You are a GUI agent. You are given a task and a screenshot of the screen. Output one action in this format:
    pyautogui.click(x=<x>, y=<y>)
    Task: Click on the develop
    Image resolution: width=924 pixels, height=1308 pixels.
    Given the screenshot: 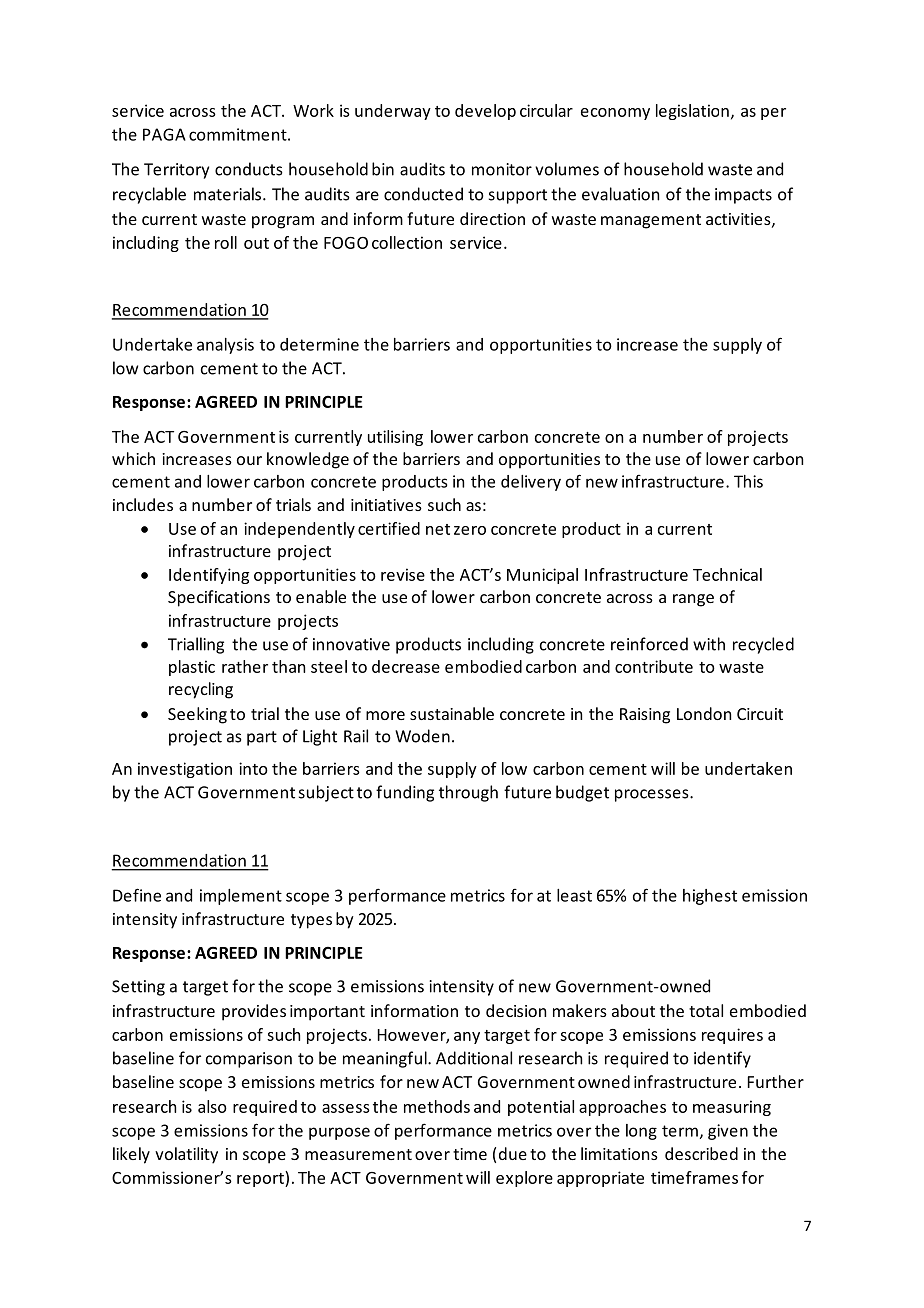 What is the action you would take?
    pyautogui.click(x=485, y=112)
